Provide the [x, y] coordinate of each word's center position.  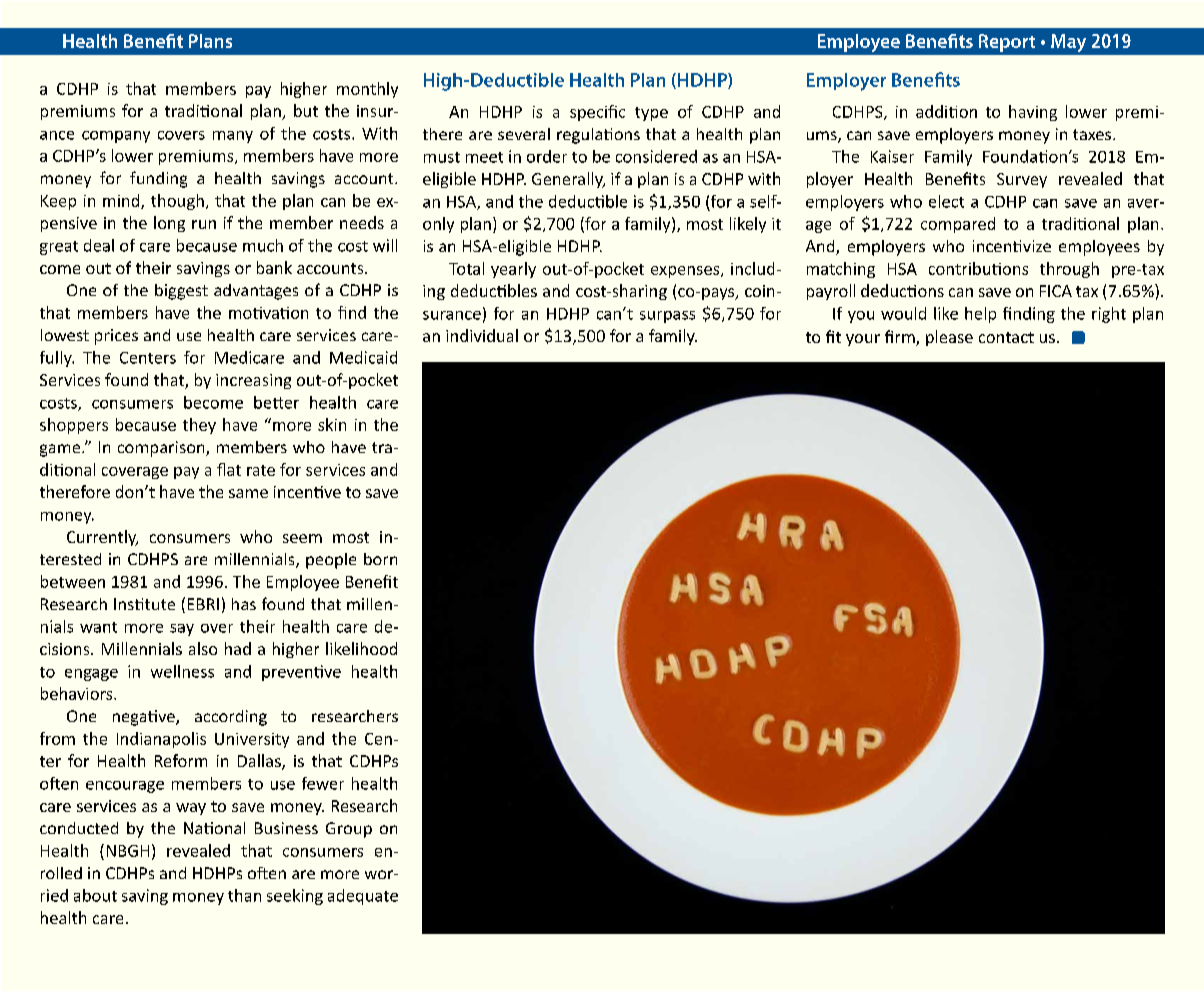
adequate [363, 897]
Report [1007, 43]
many [233, 137]
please [949, 338]
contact [1006, 337]
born [380, 559]
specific [597, 113]
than [244, 895]
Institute [144, 604]
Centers [148, 358]
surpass [667, 317]
